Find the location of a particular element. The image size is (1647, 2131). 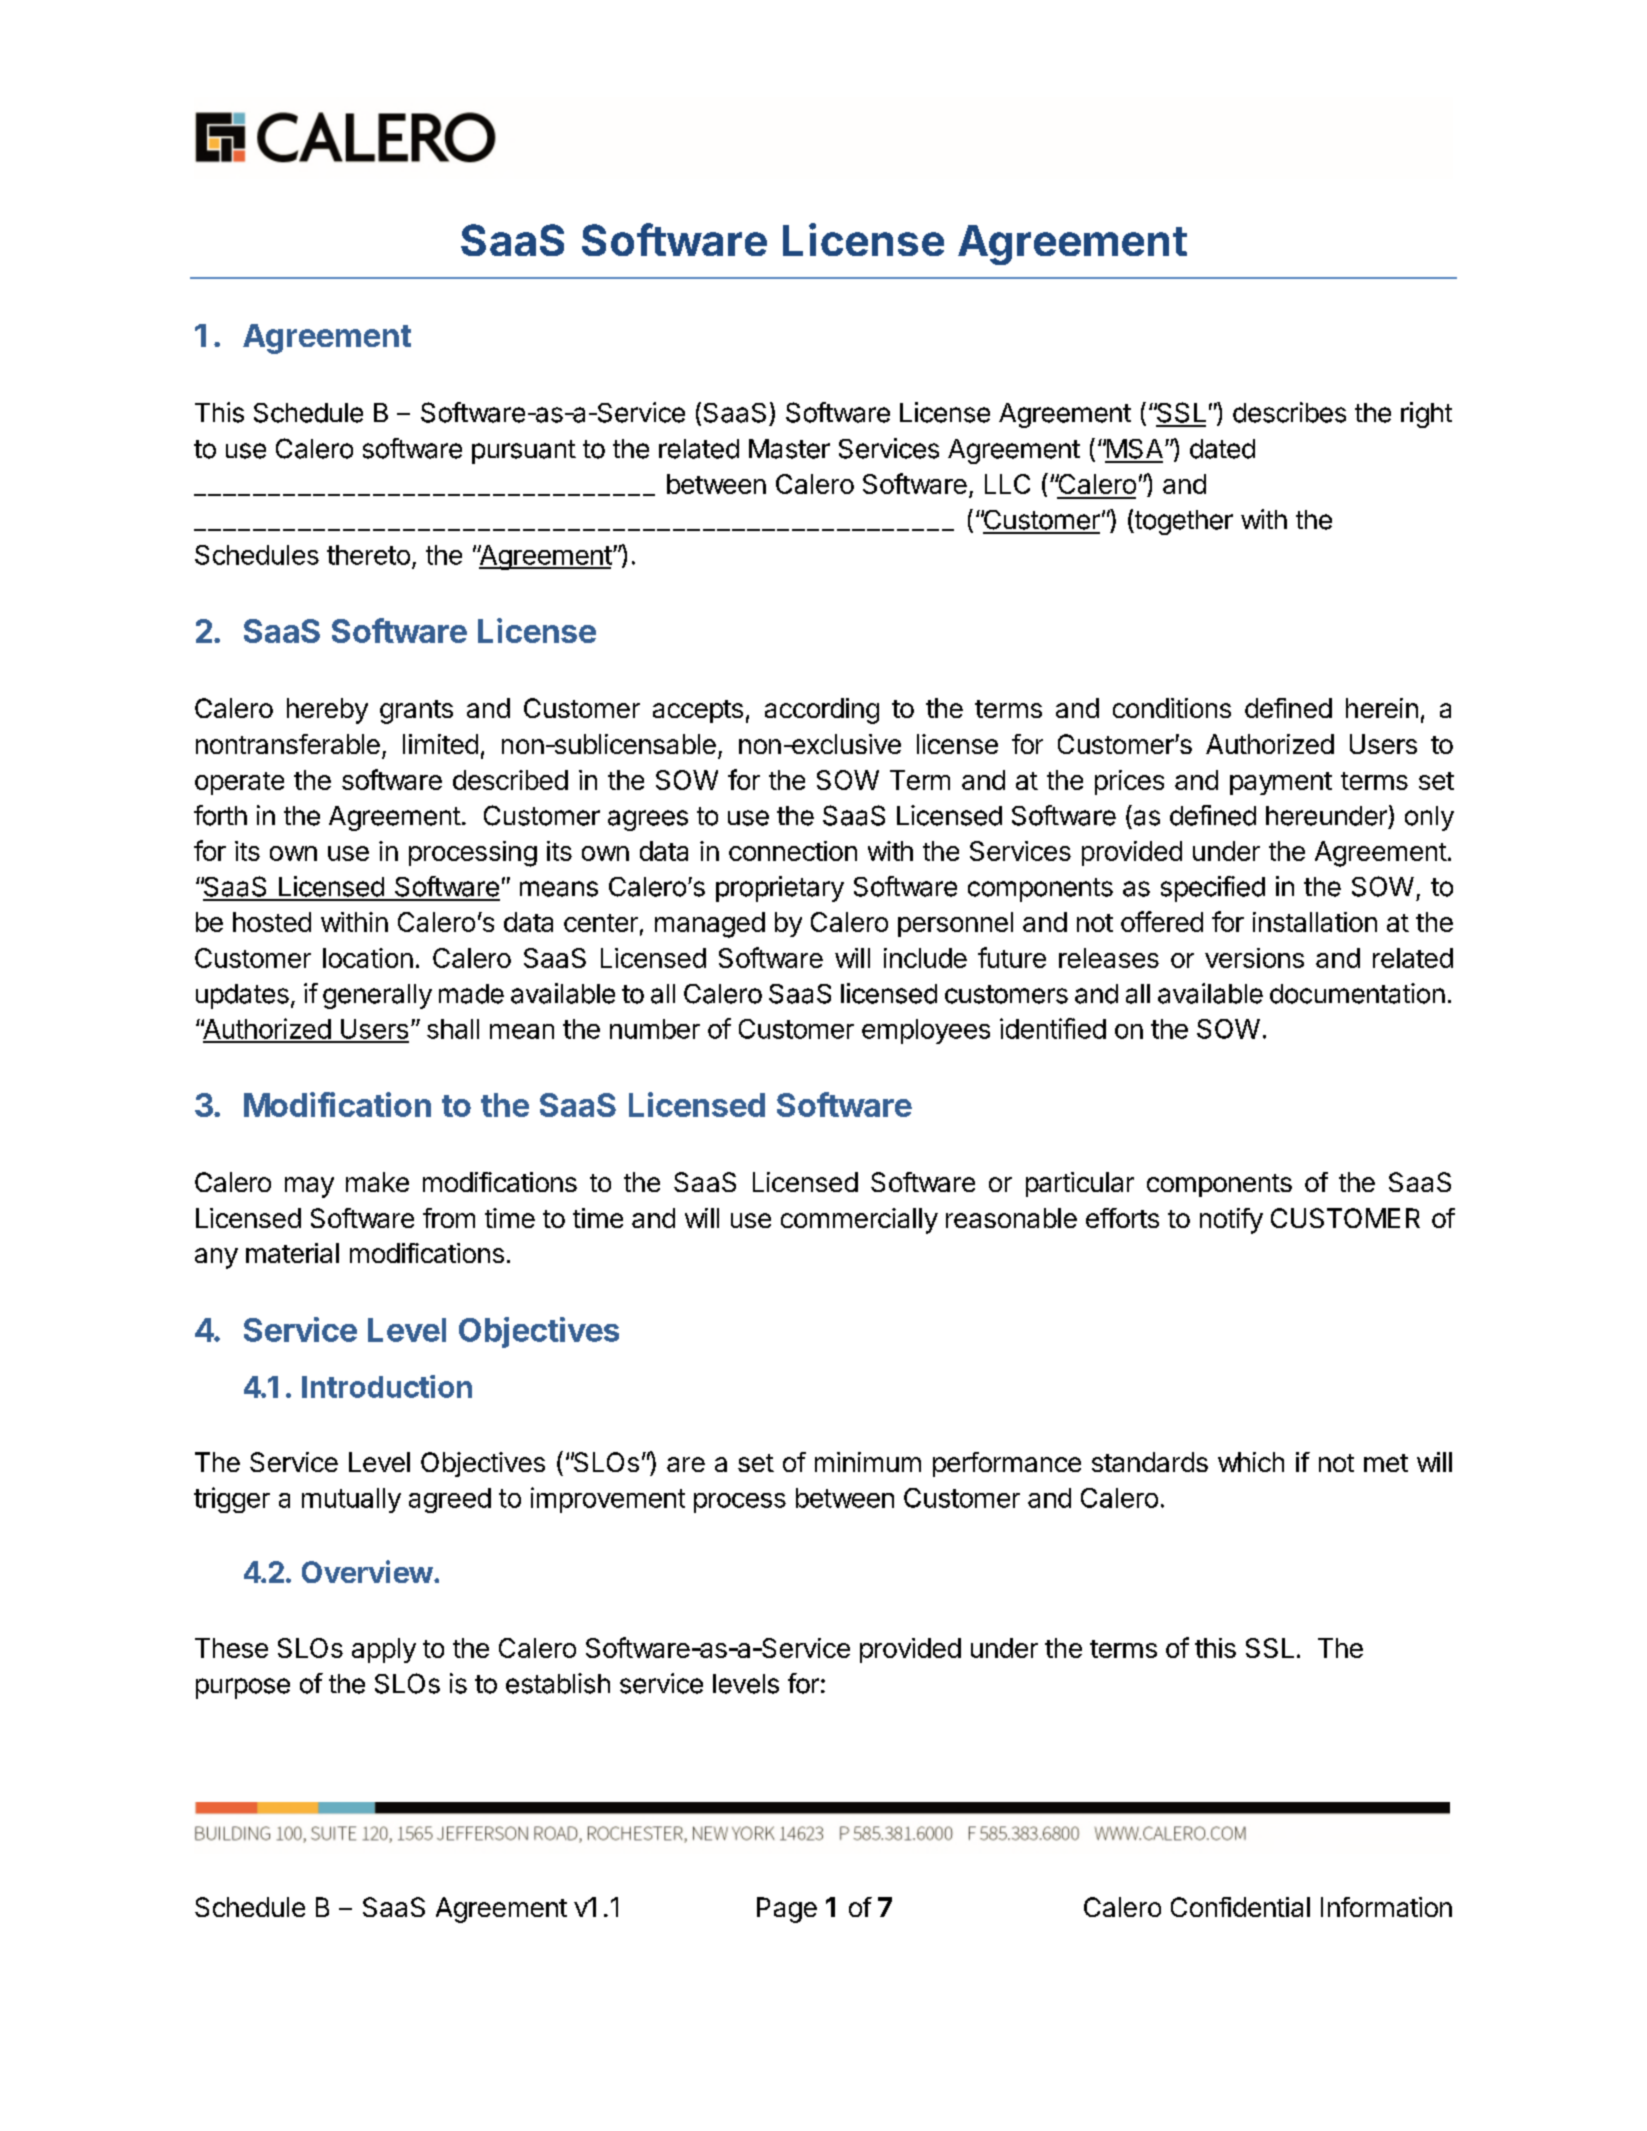

minimum is located at coordinates (868, 1462).
